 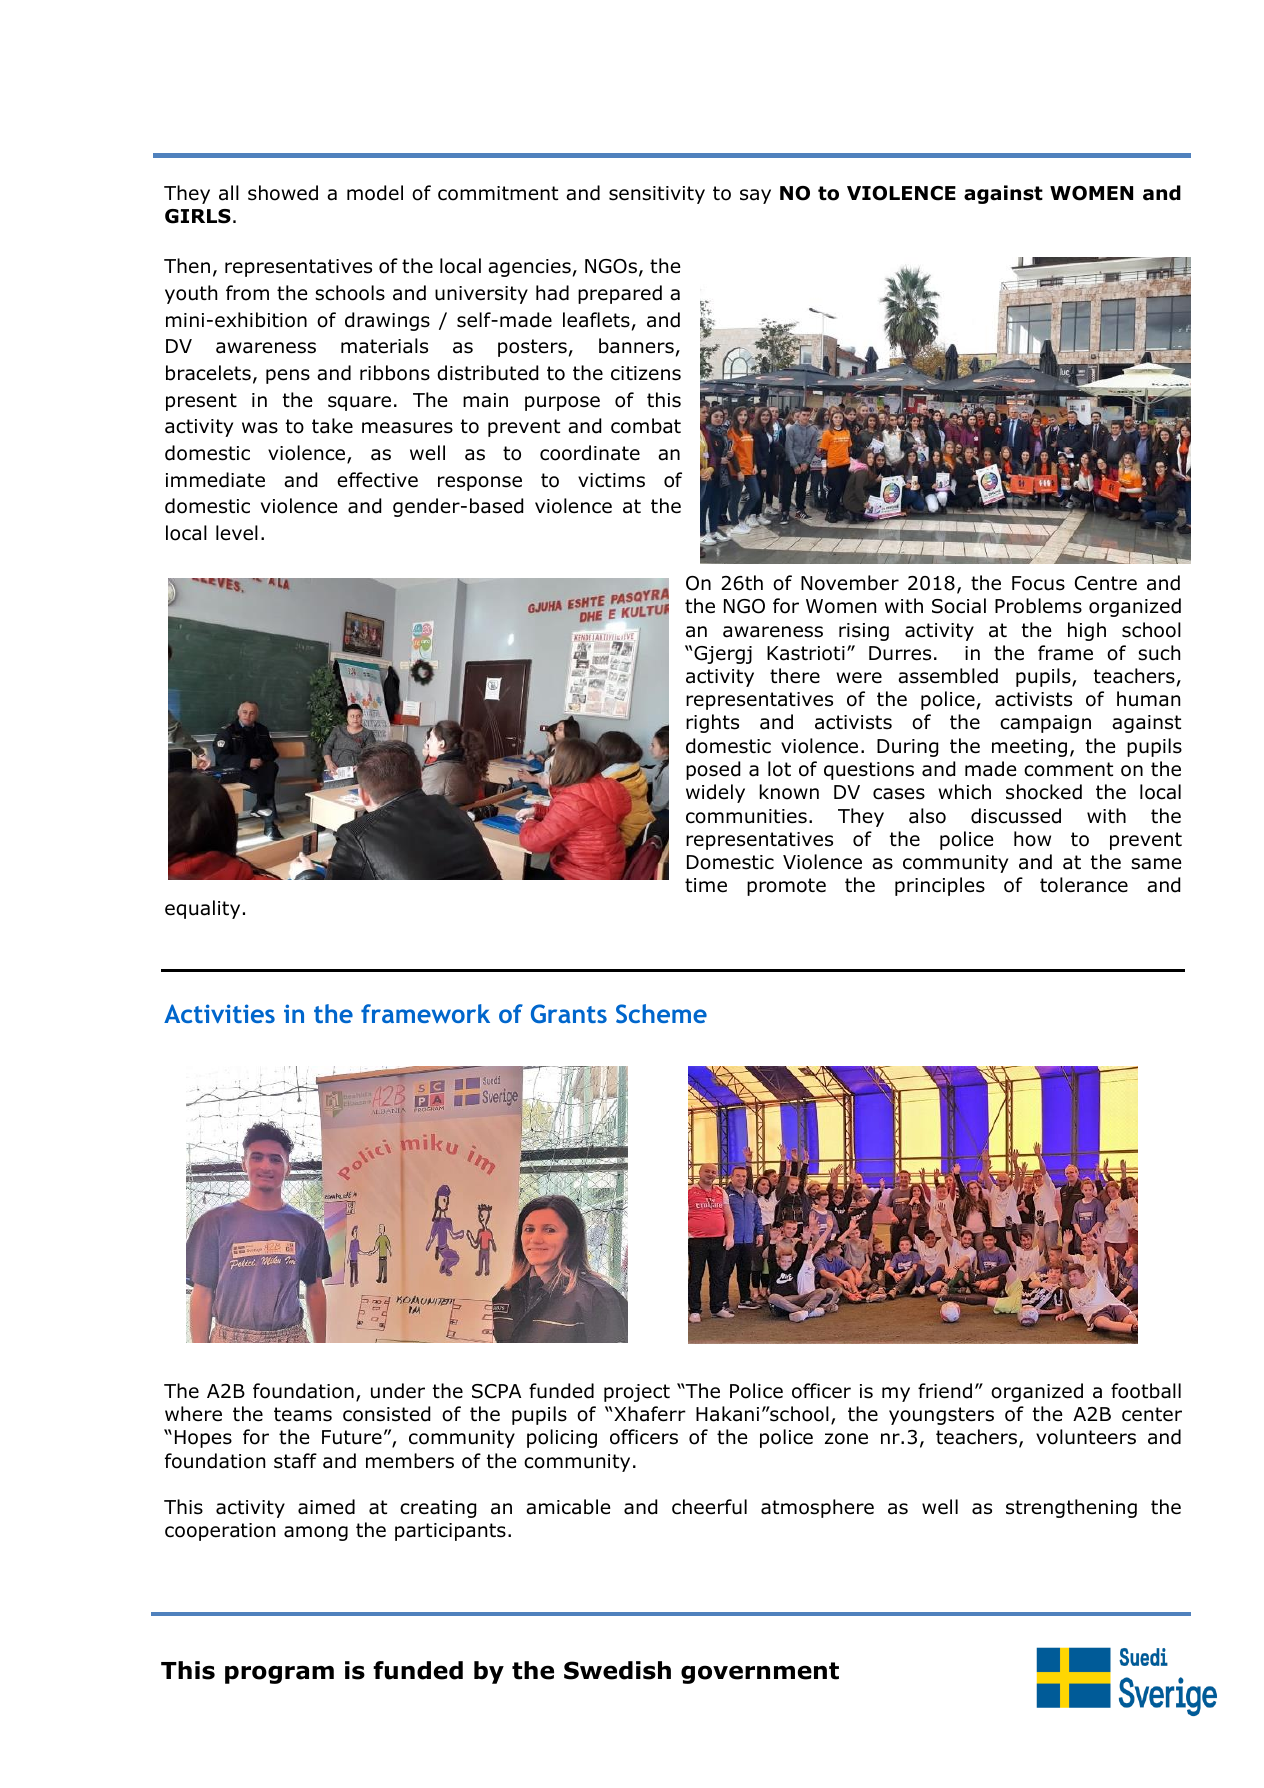 I want to click on Swedish, so click(x=617, y=1670).
